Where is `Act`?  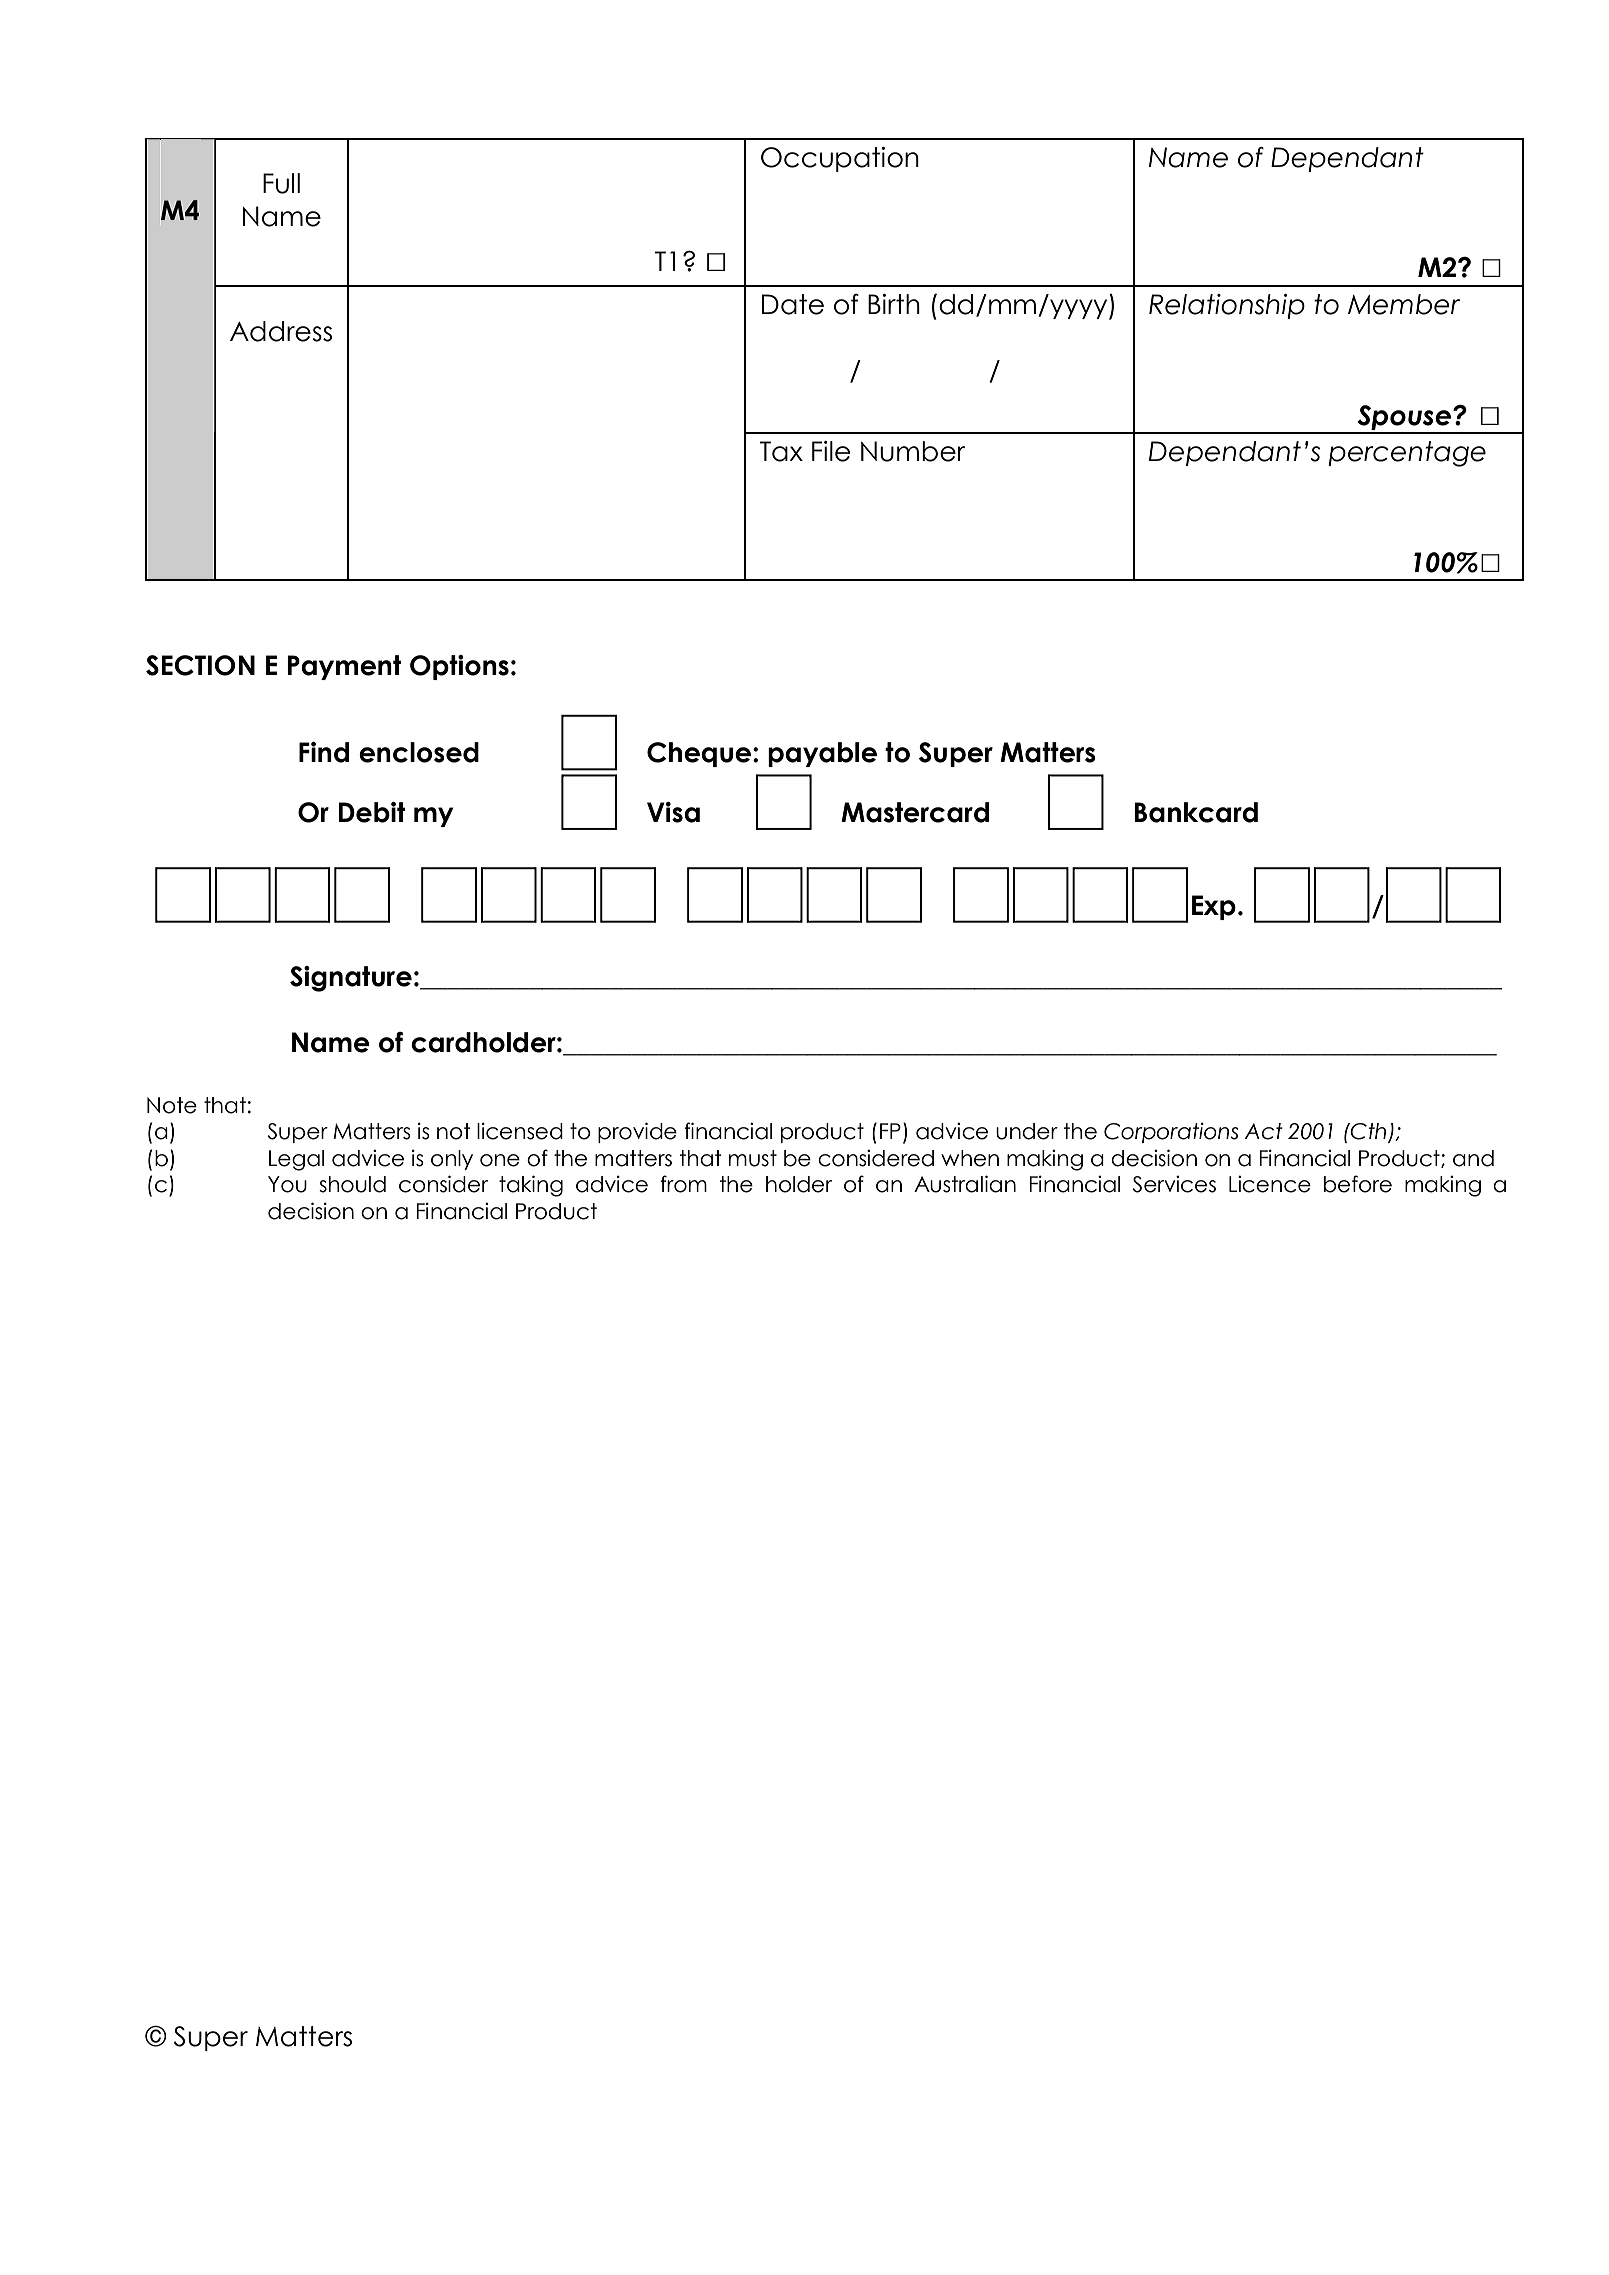 Act is located at coordinates (1264, 1131).
